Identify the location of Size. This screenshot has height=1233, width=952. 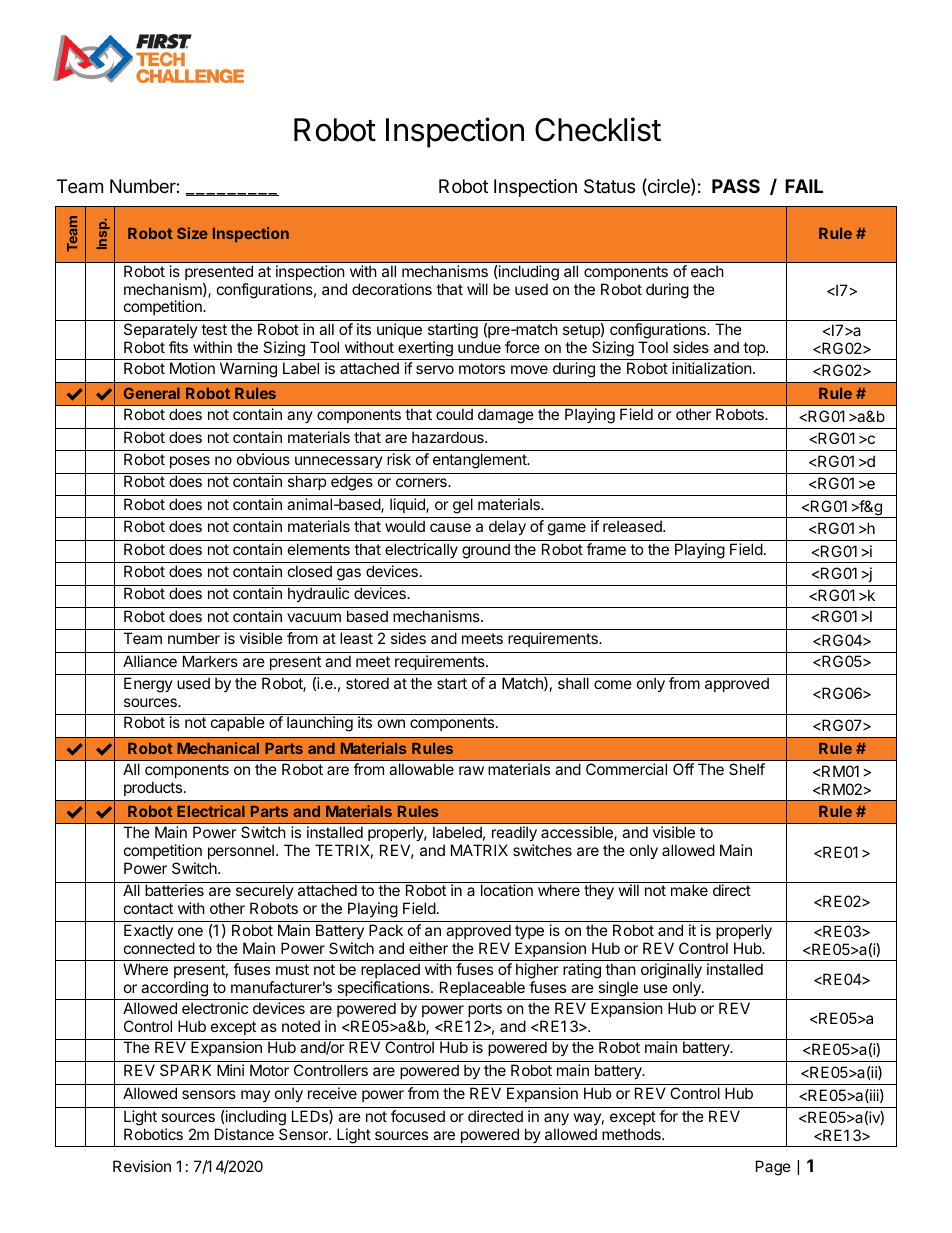
(192, 233).
